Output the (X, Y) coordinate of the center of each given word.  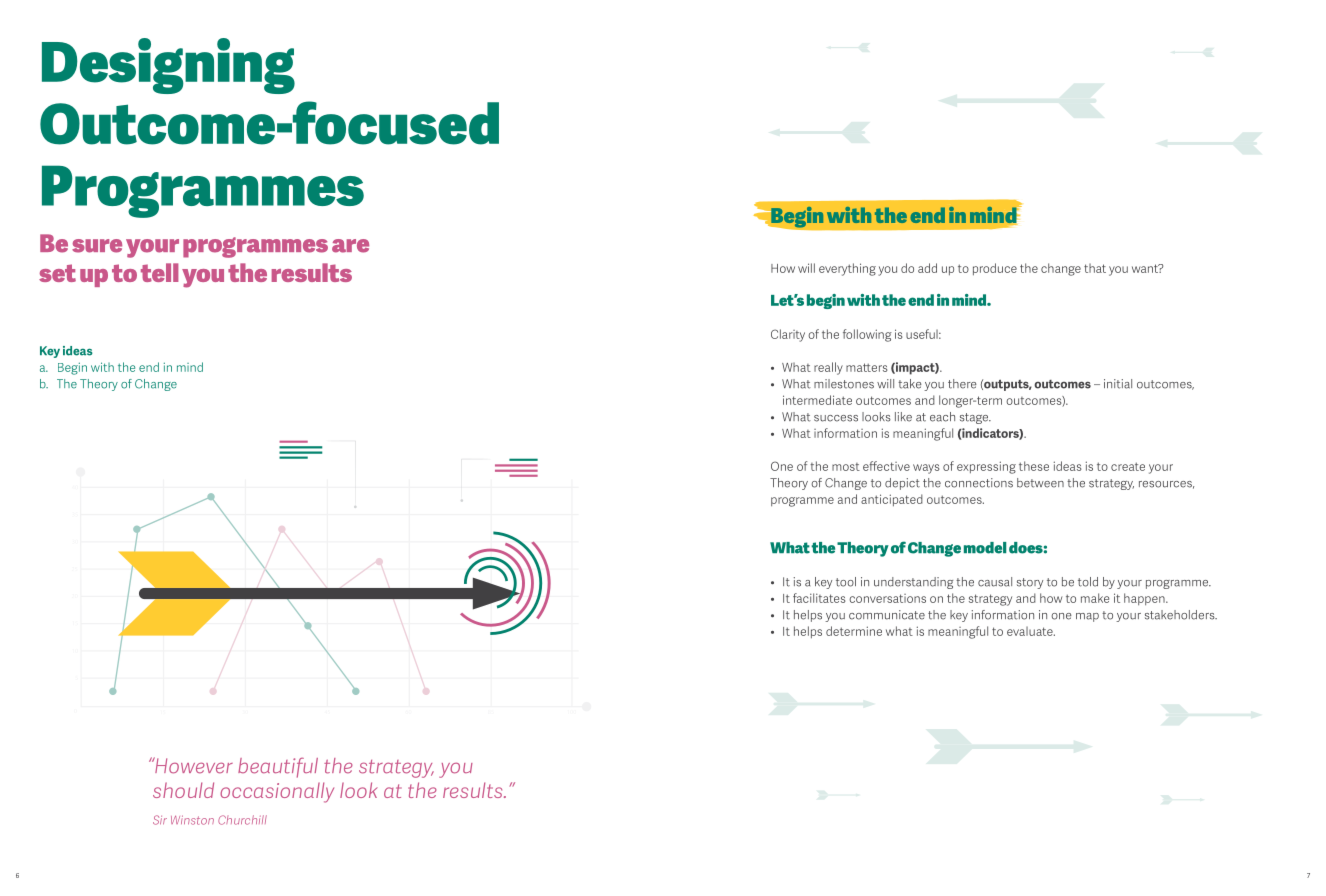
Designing (168, 66)
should (183, 790)
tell (159, 272)
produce (995, 269)
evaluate (1031, 631)
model (985, 548)
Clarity (788, 335)
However (193, 765)
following (867, 335)
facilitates (819, 598)
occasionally (277, 792)
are (350, 246)
